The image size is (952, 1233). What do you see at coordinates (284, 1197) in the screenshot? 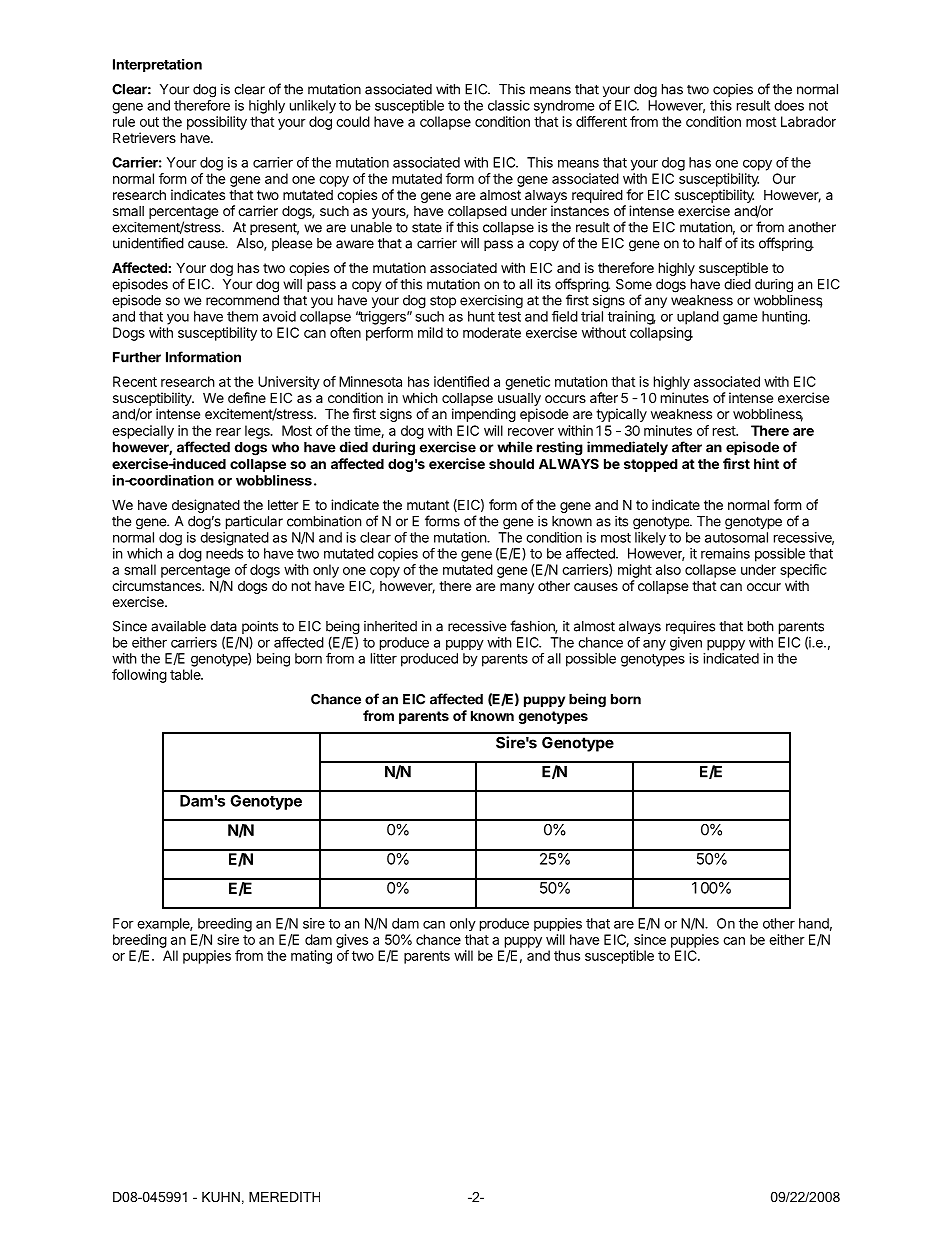
I see `MEREDITH` at bounding box center [284, 1197].
